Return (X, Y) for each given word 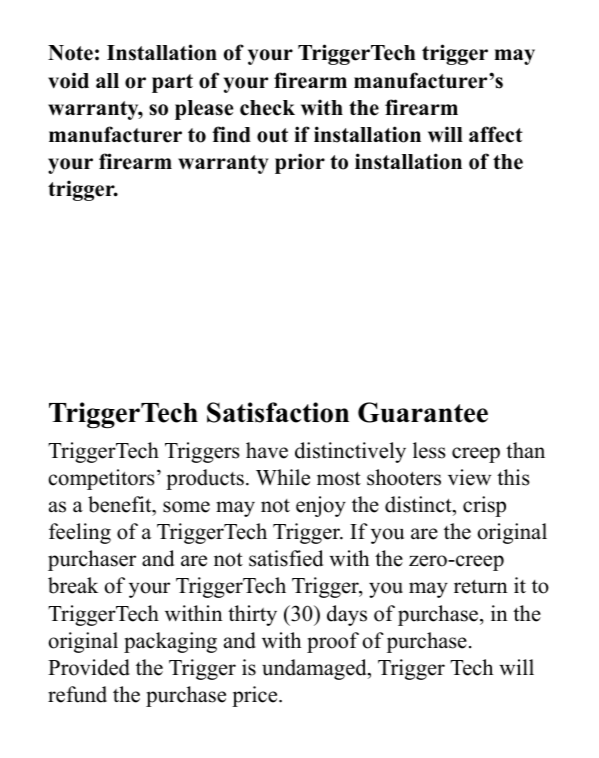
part (172, 83)
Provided (89, 667)
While (283, 477)
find (231, 134)
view (469, 477)
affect (496, 134)
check (267, 108)
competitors (101, 479)
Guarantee (423, 412)
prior (300, 163)
